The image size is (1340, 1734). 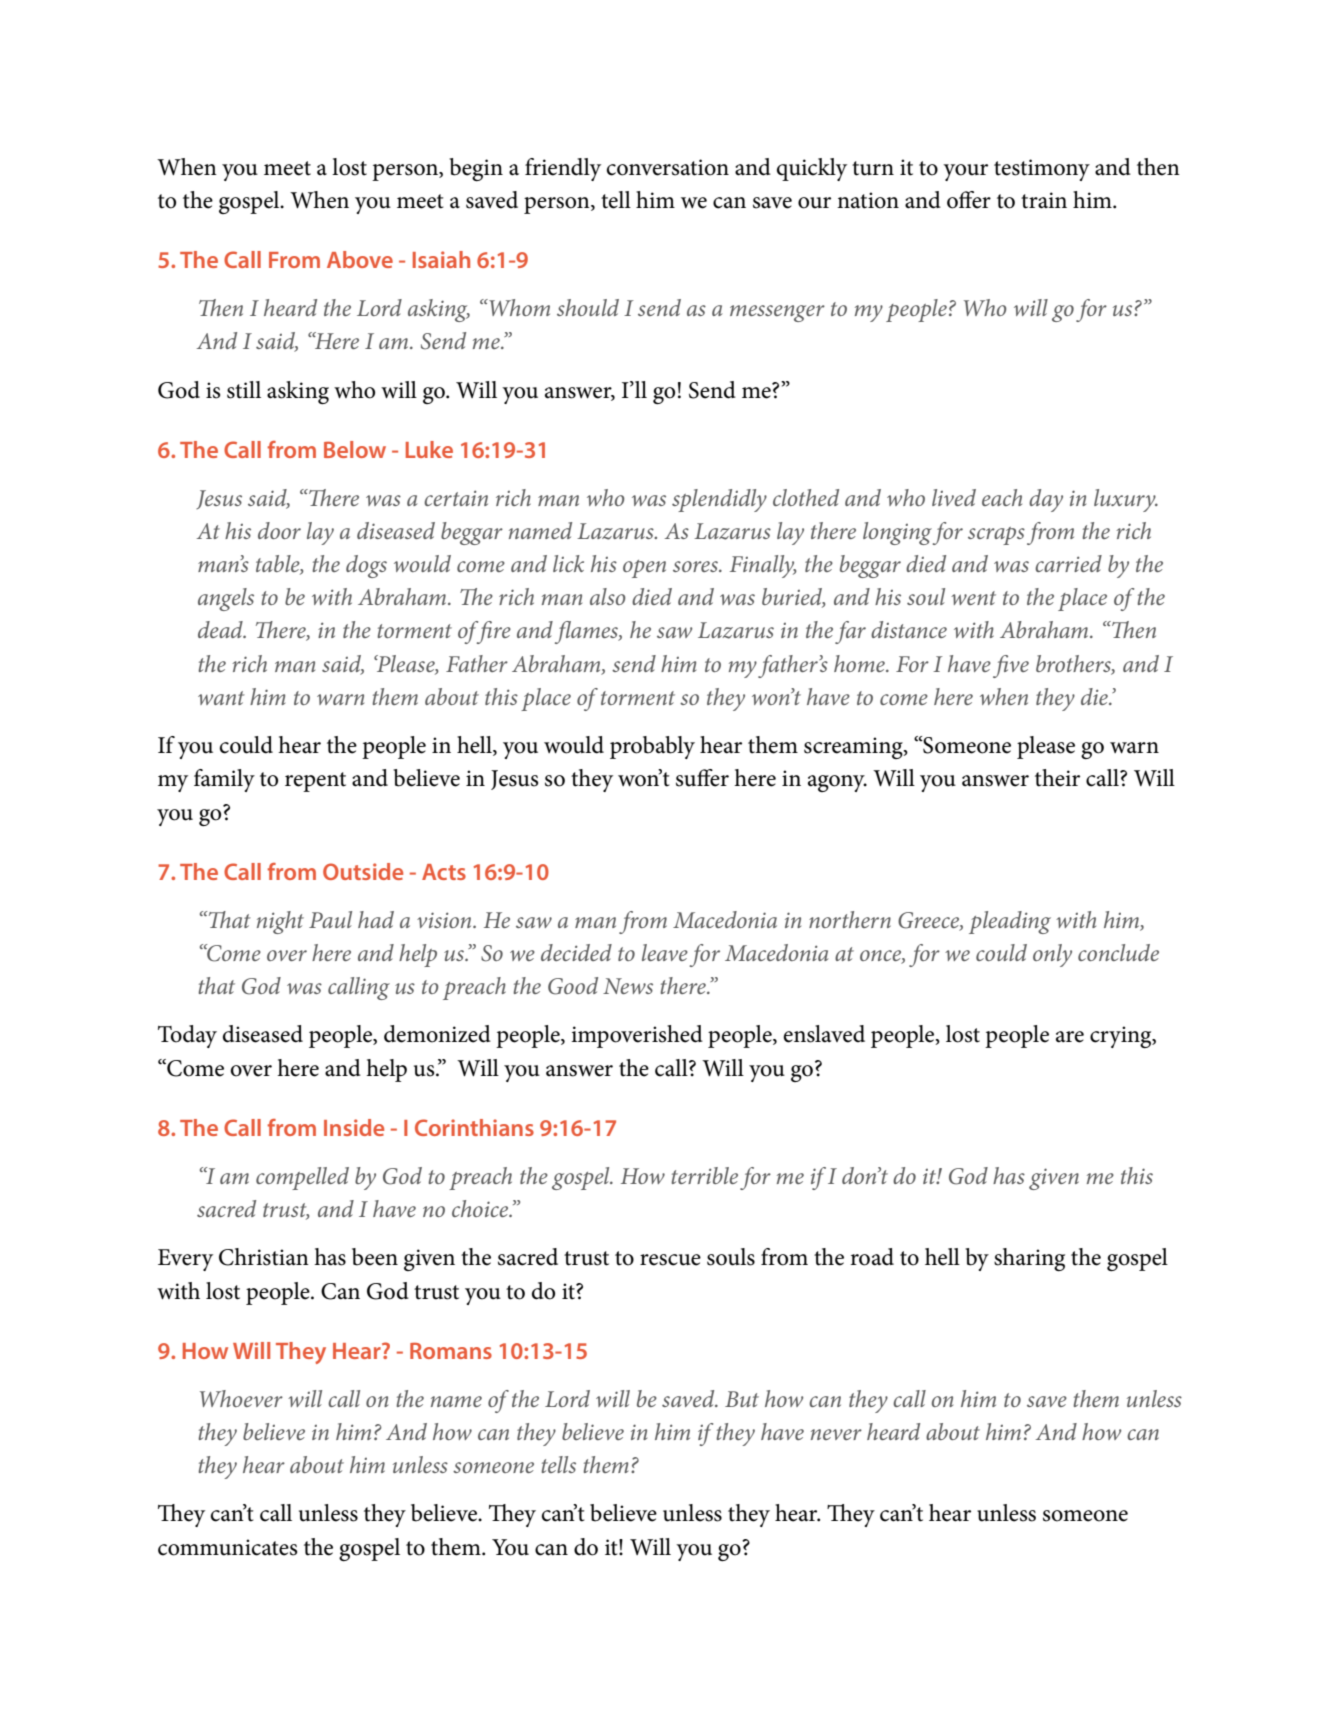 What do you see at coordinates (665, 952) in the document?
I see `leave` at bounding box center [665, 952].
